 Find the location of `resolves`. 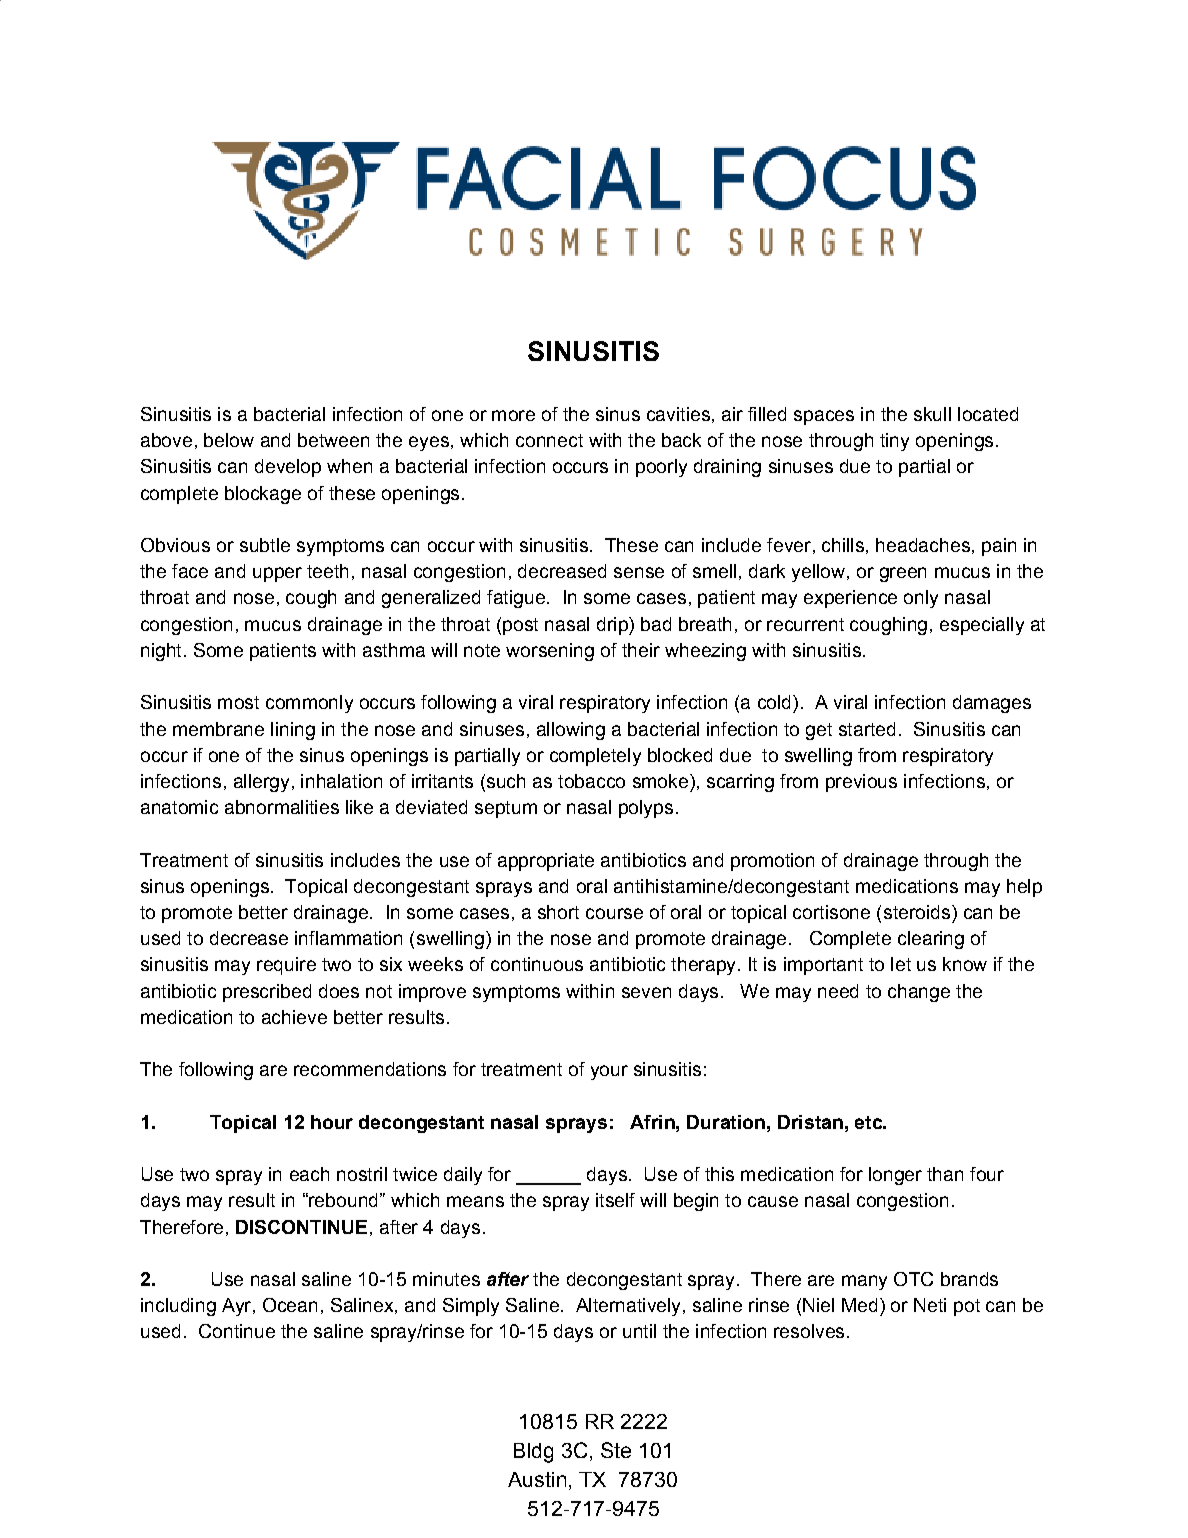

resolves is located at coordinates (809, 1331).
